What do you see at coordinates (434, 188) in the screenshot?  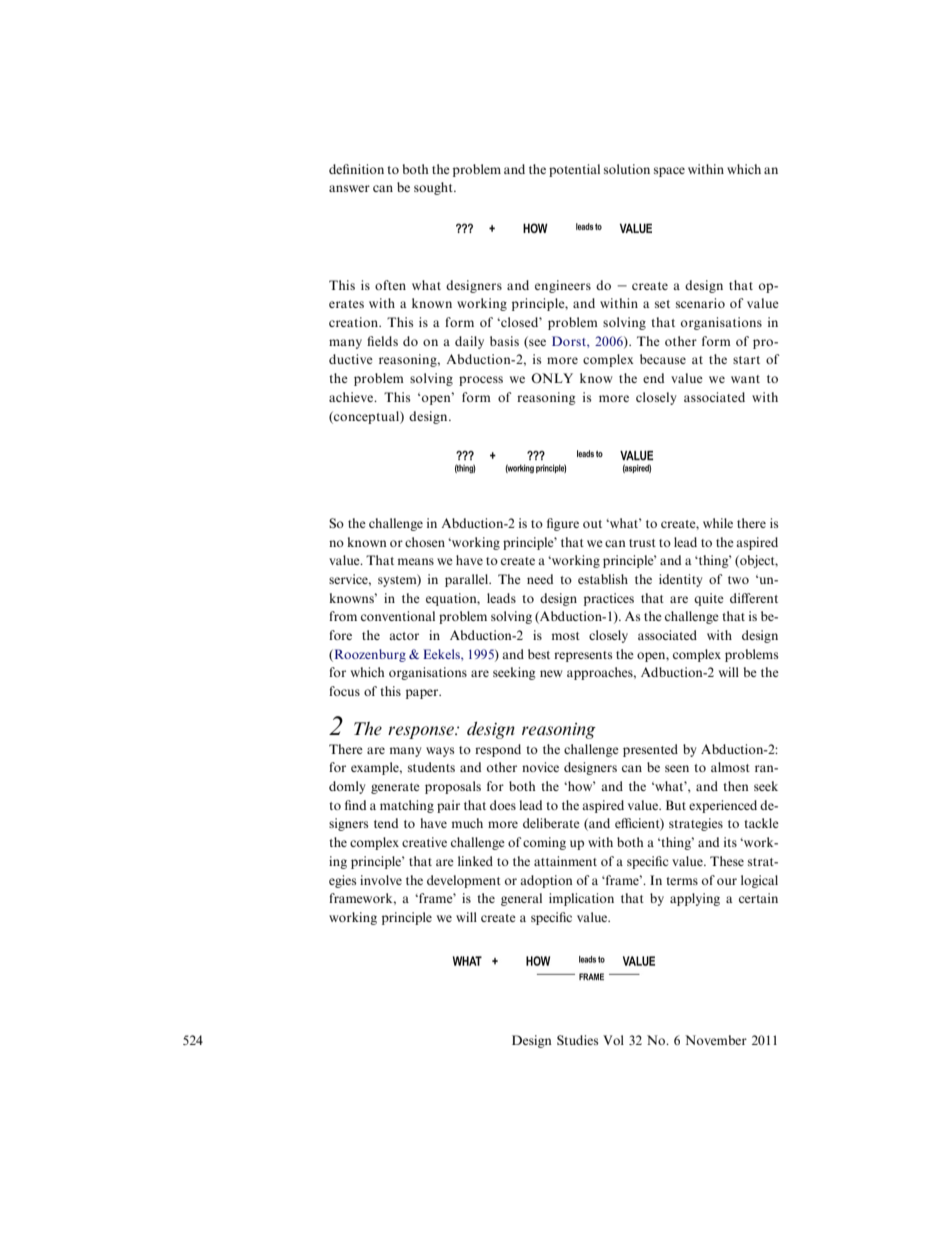 I see `sought` at bounding box center [434, 188].
